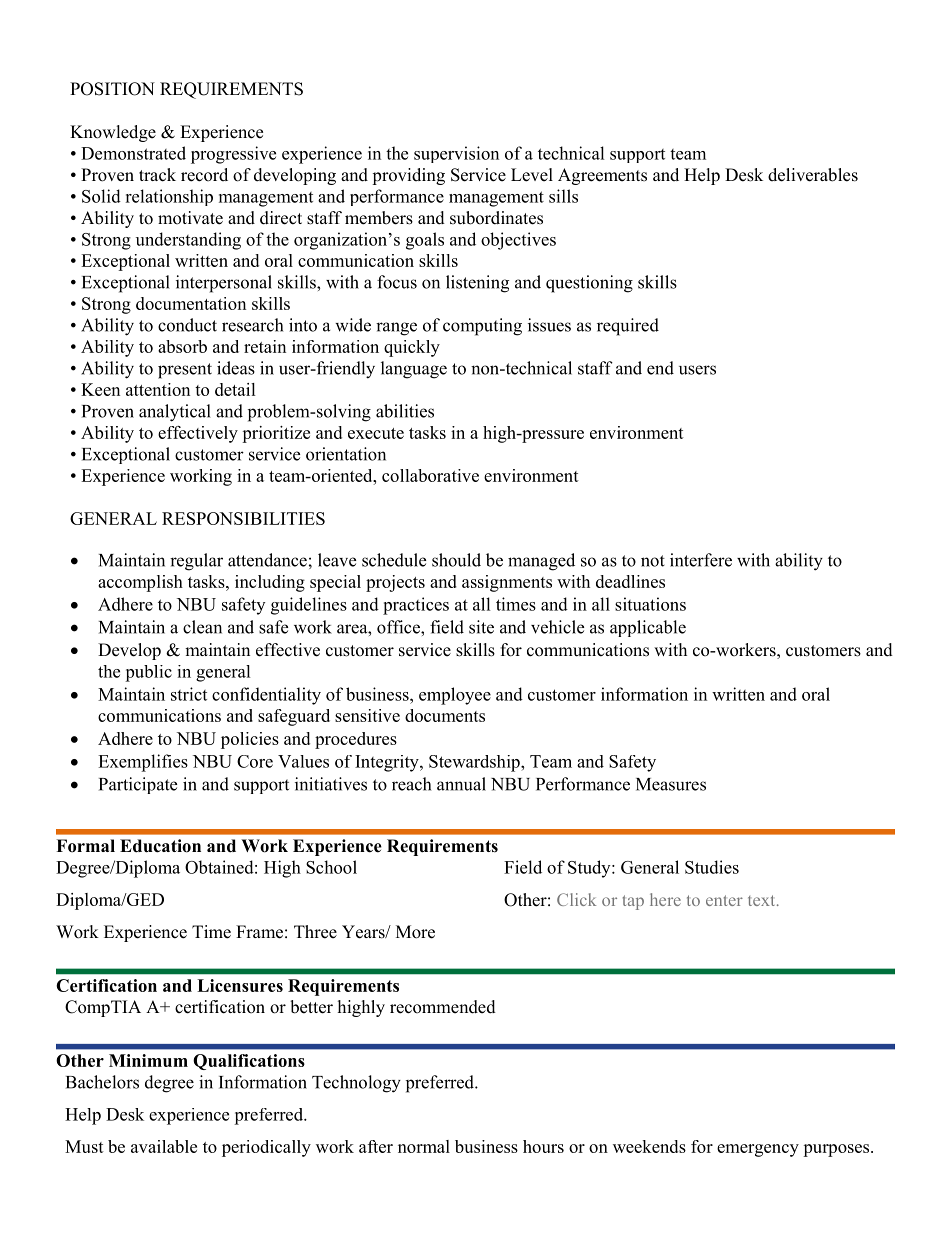 This screenshot has height=1233, width=952. I want to click on clean, so click(202, 627).
